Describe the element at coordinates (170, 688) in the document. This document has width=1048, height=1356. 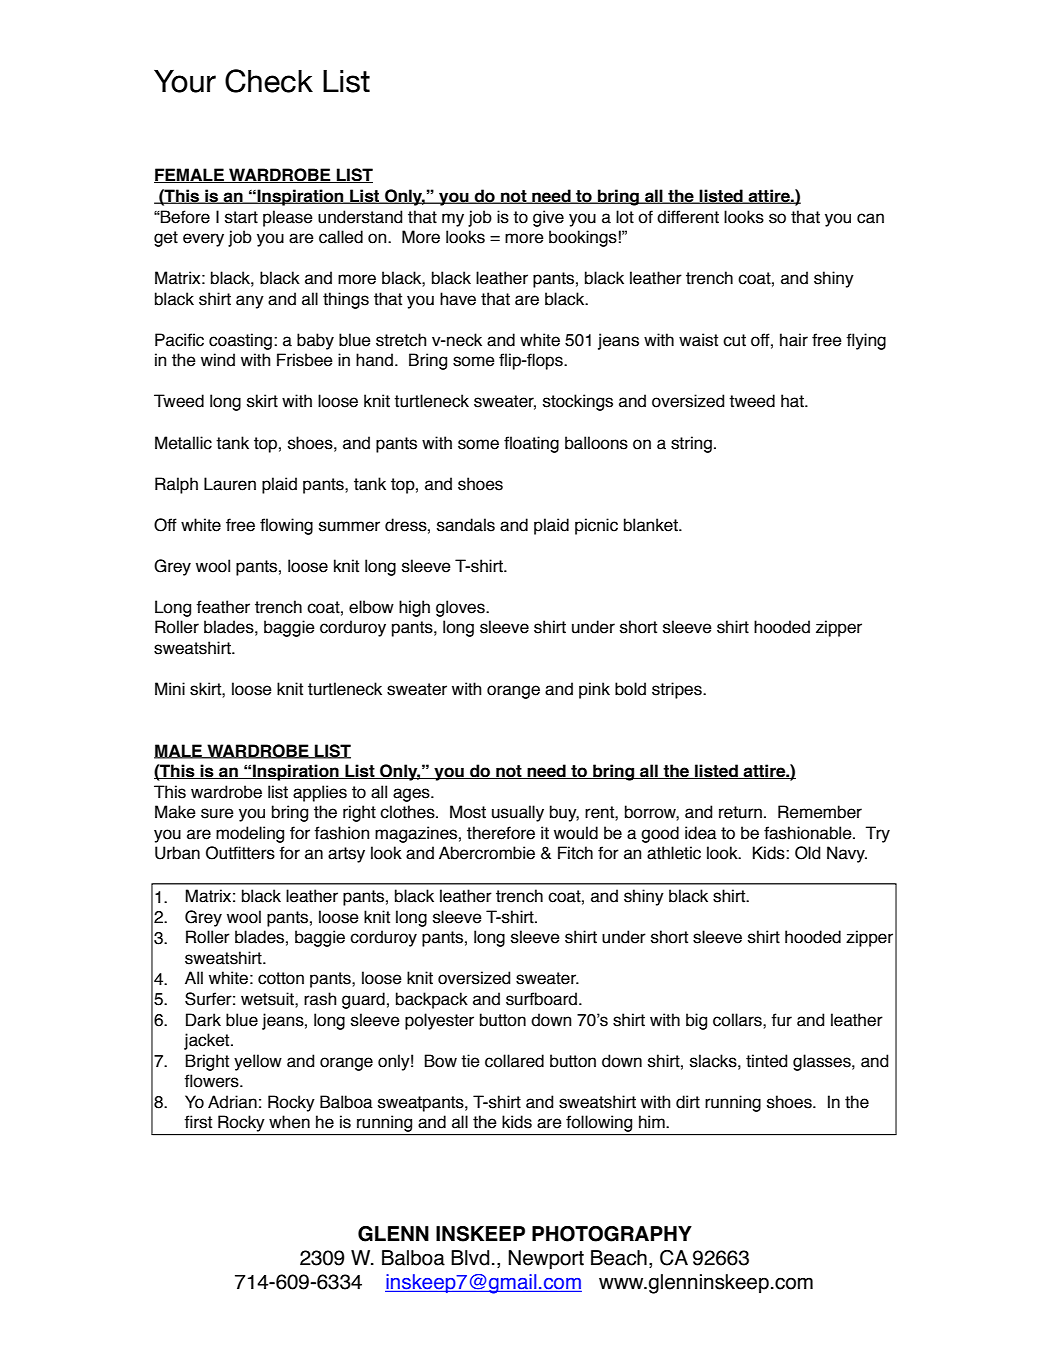
I see `Mini` at that location.
